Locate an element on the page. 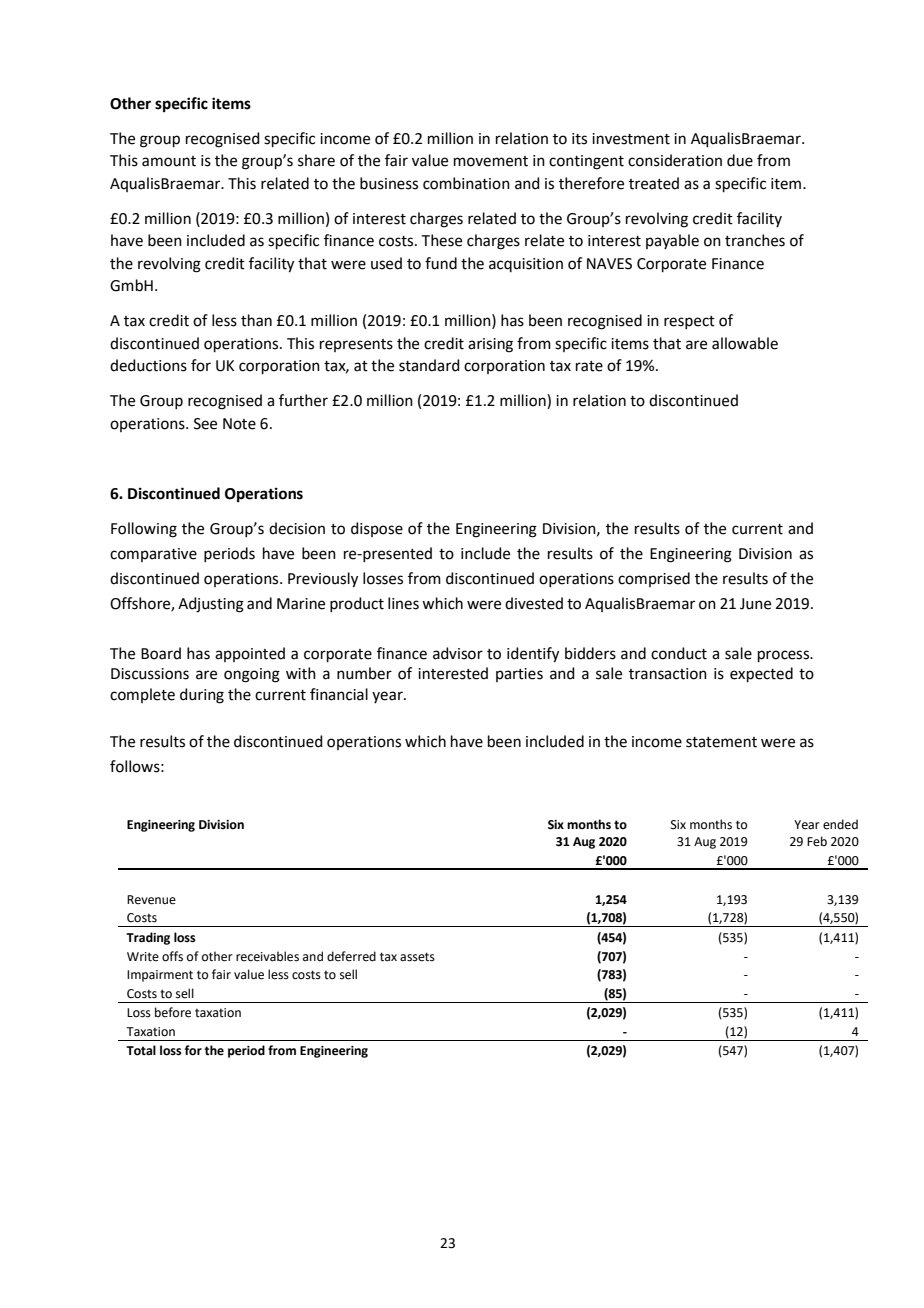 This page has width=924, height=1308. allowable is located at coordinates (745, 343).
